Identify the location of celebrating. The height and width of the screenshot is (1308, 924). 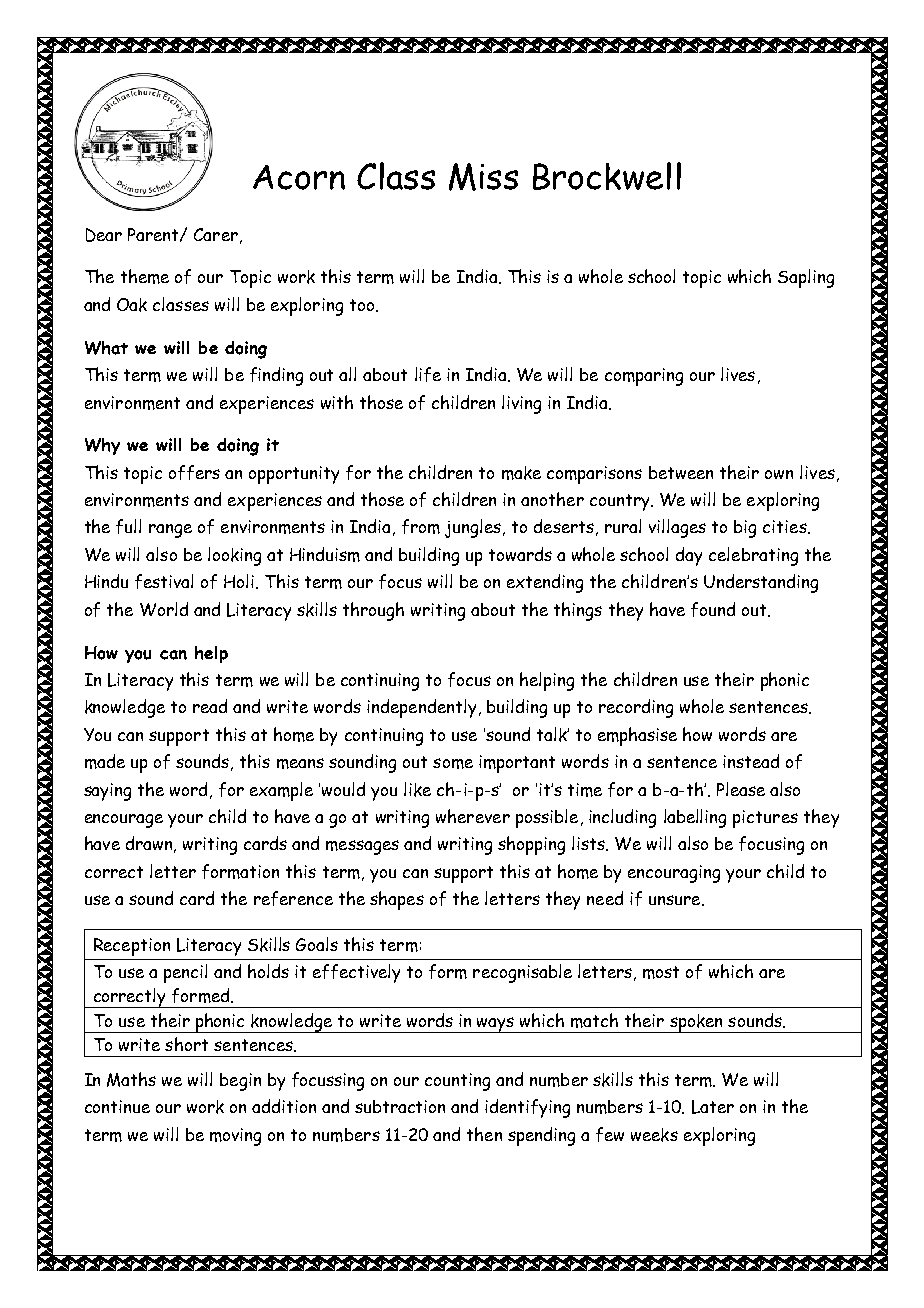
(753, 556).
